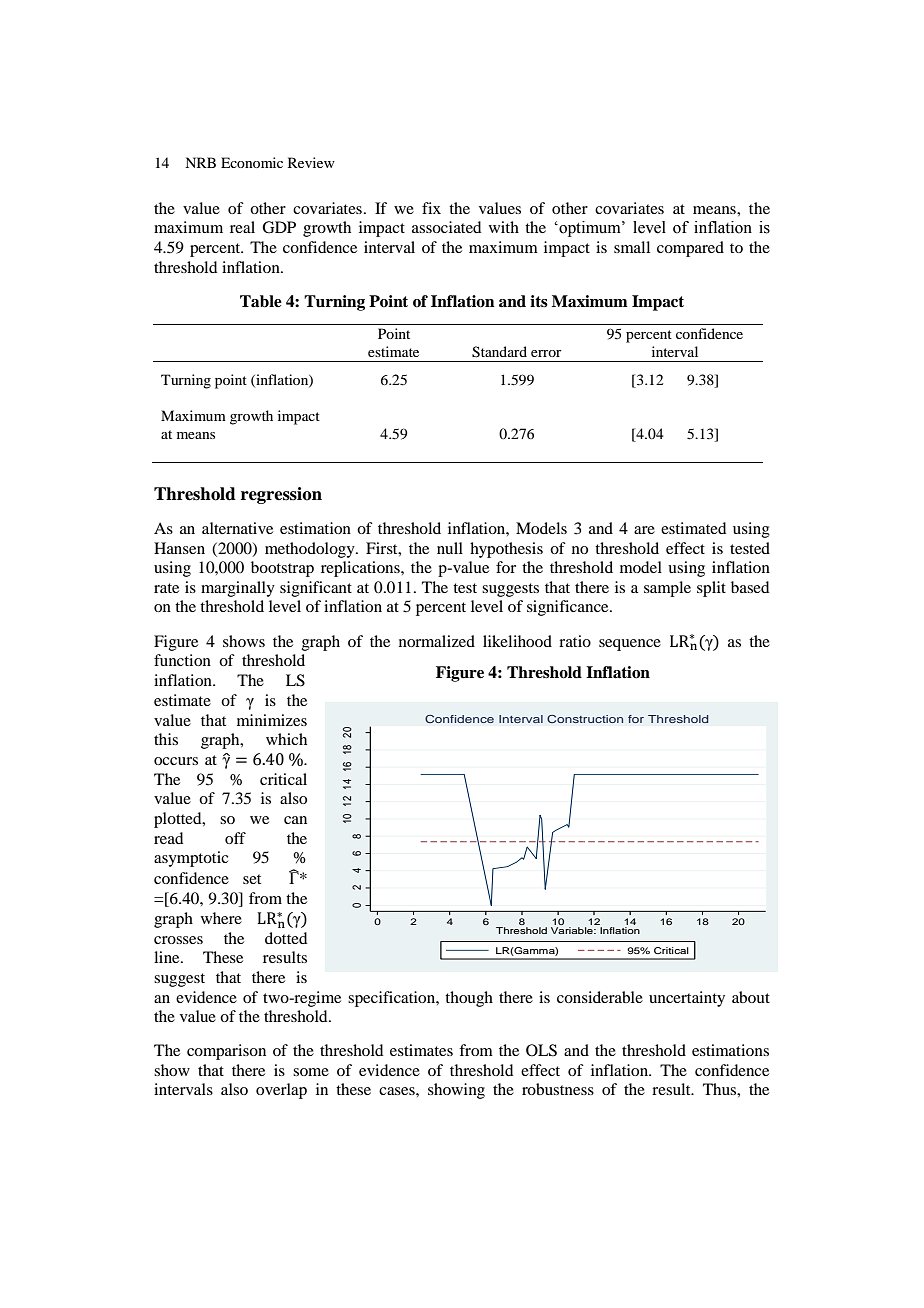 This screenshot has width=924, height=1308. Describe the element at coordinates (226, 1052) in the screenshot. I see `comparison` at that location.
